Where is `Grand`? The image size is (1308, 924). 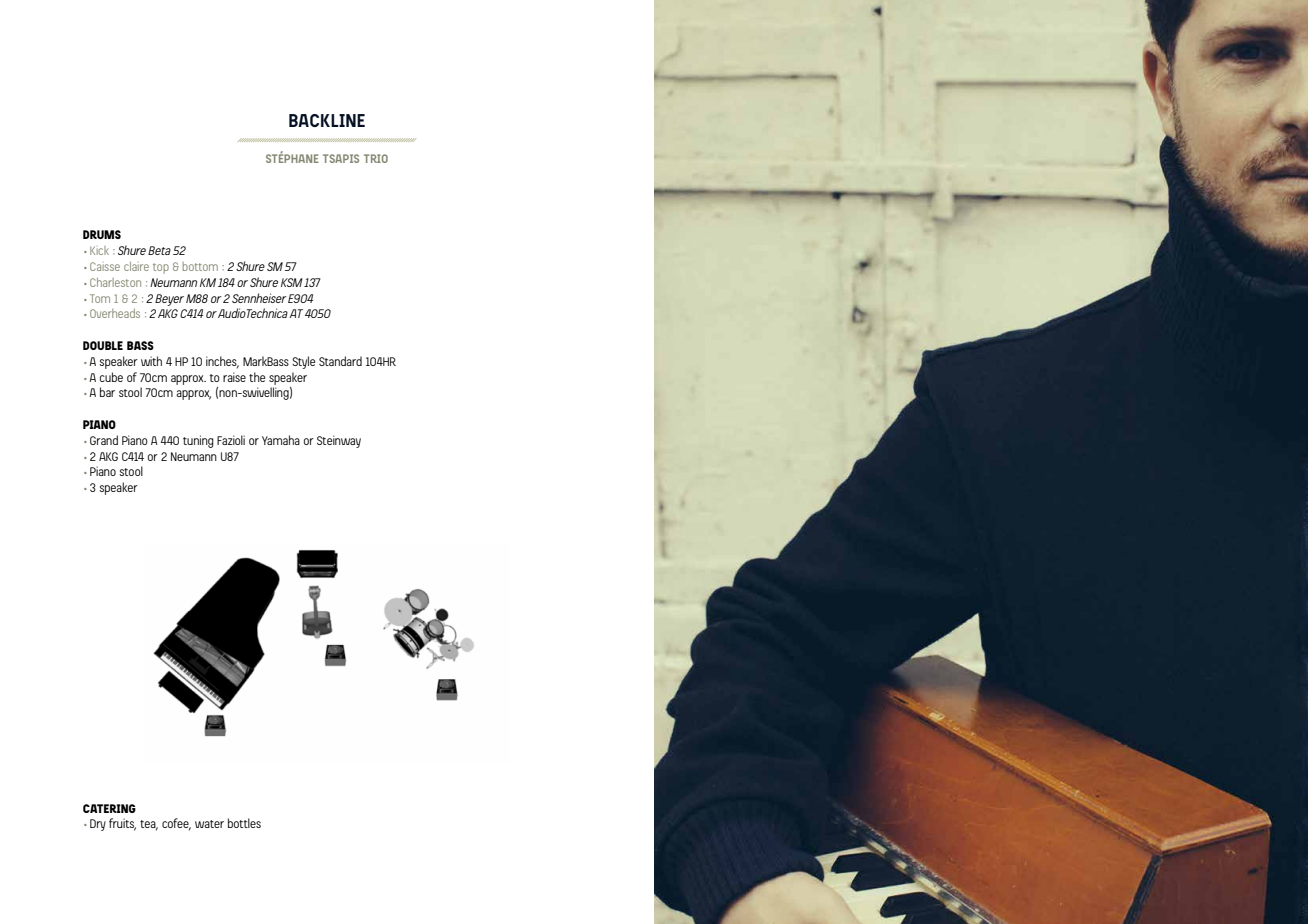
Grand is located at coordinates (104, 440).
